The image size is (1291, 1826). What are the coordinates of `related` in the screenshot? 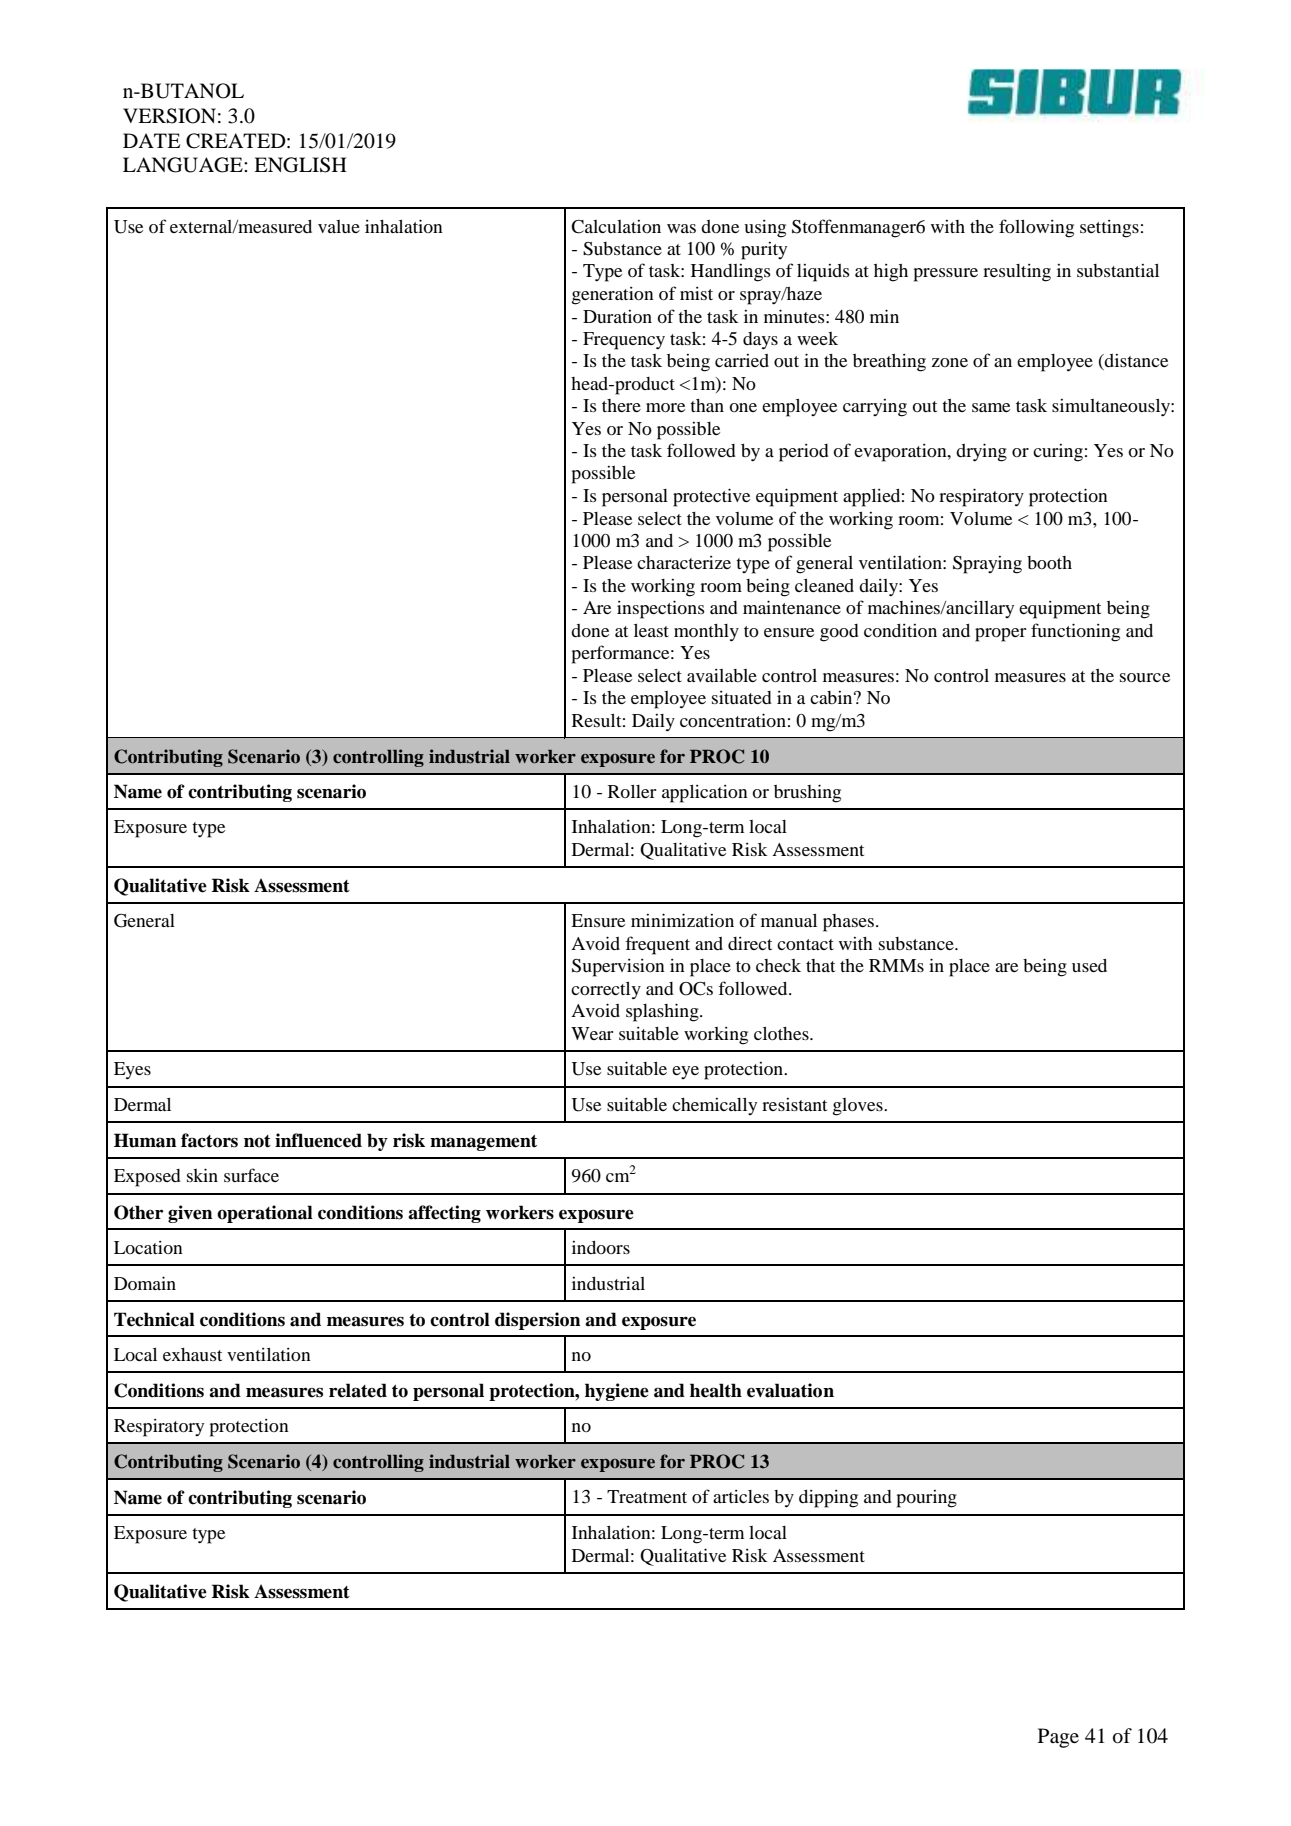 It's located at (358, 1390).
